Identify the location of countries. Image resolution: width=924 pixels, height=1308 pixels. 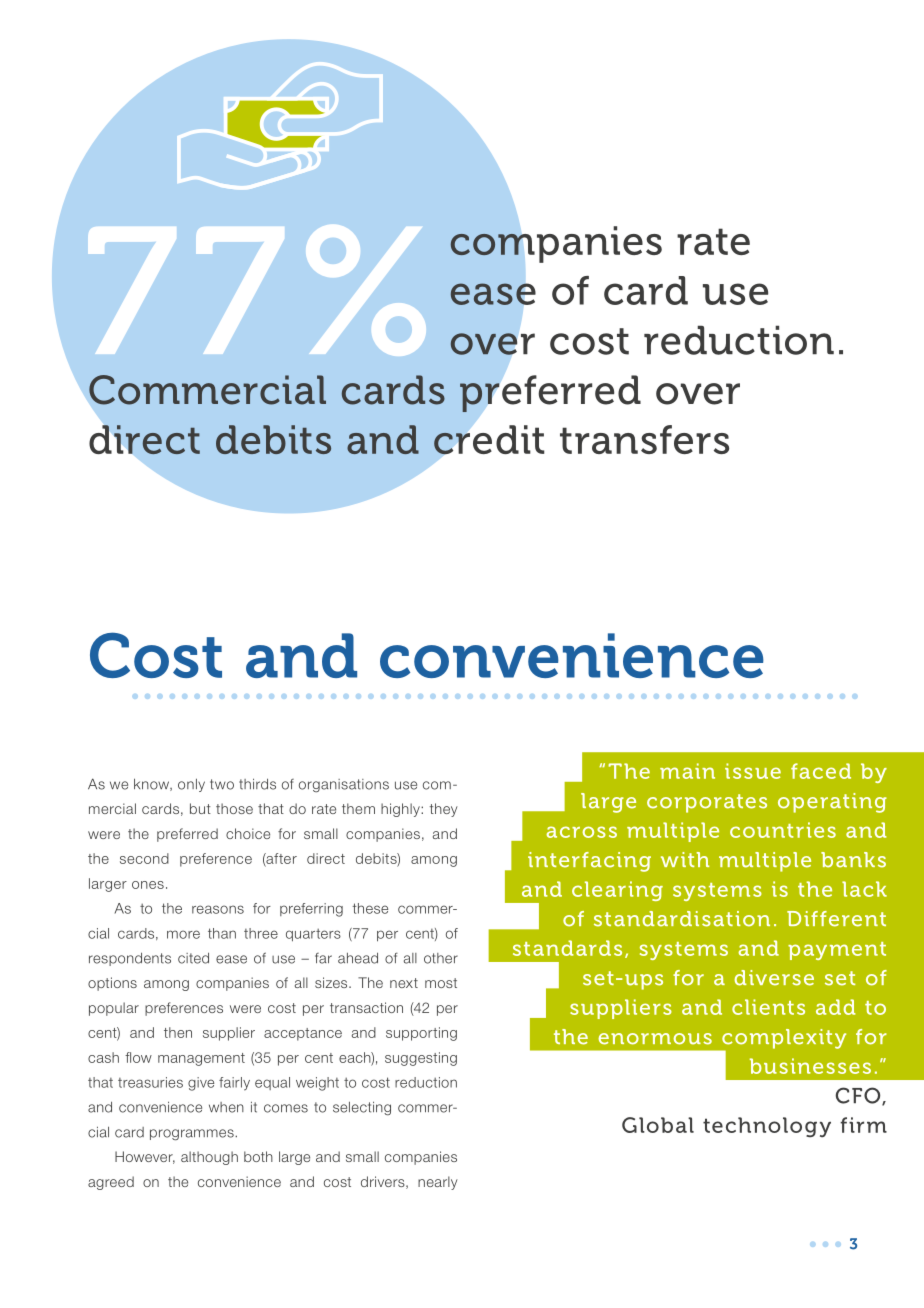
(783, 830).
